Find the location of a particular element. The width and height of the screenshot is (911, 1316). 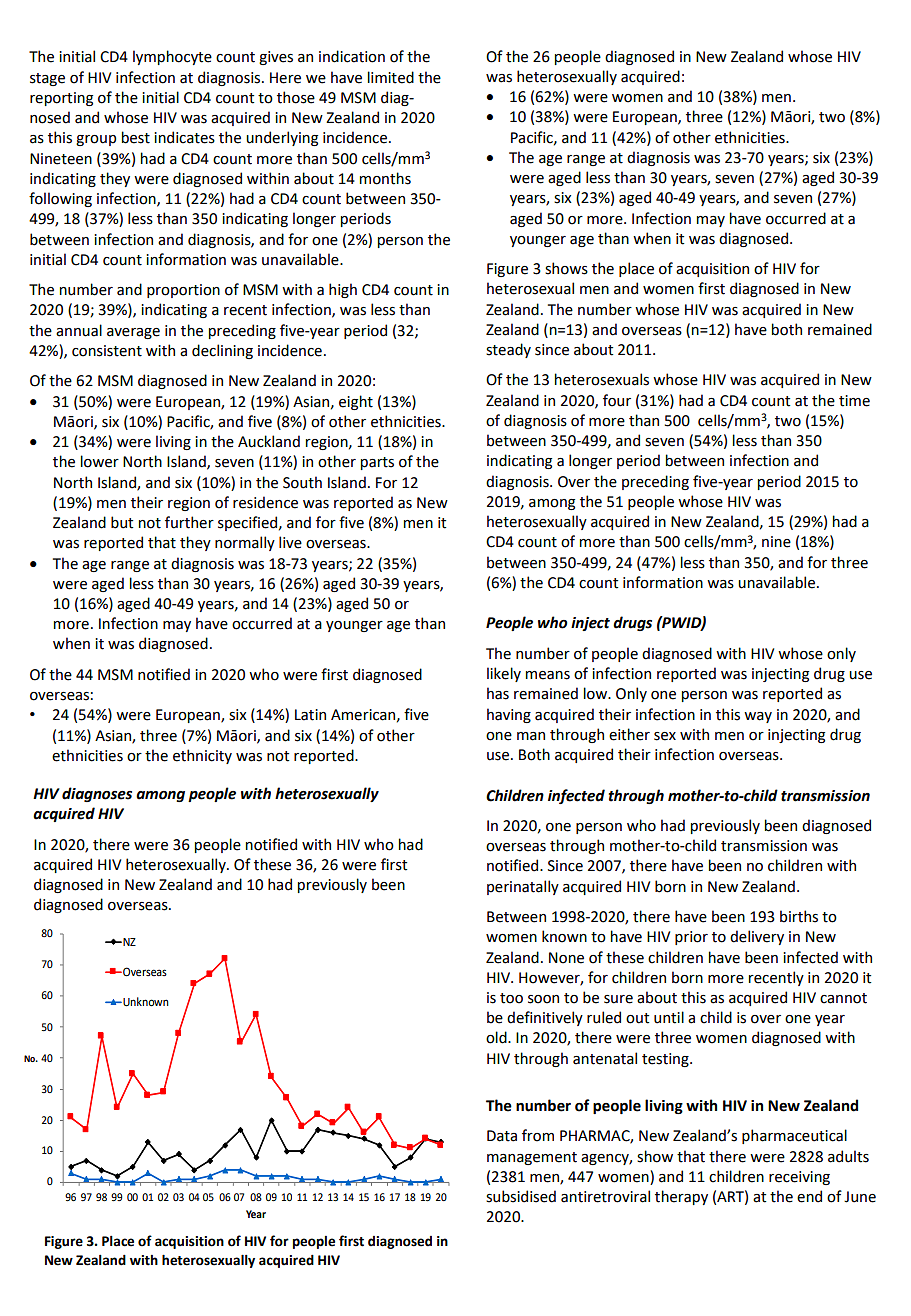

management is located at coordinates (532, 1158).
